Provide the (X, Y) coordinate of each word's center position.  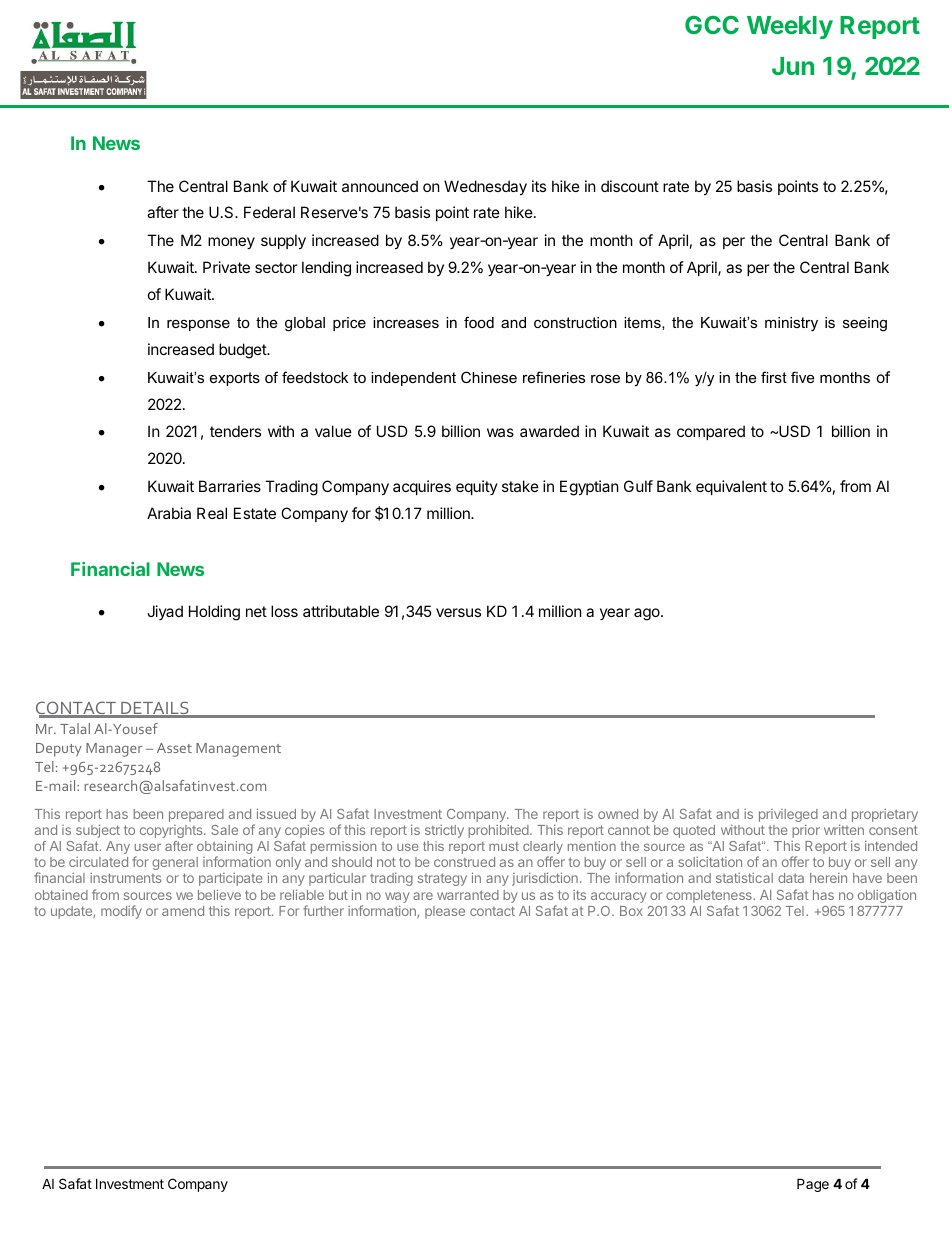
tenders (235, 431)
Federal (269, 212)
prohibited (499, 831)
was (500, 432)
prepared (196, 815)
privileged (788, 817)
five (802, 377)
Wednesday (485, 187)
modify (121, 912)
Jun (793, 66)
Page (813, 1185)
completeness (710, 896)
